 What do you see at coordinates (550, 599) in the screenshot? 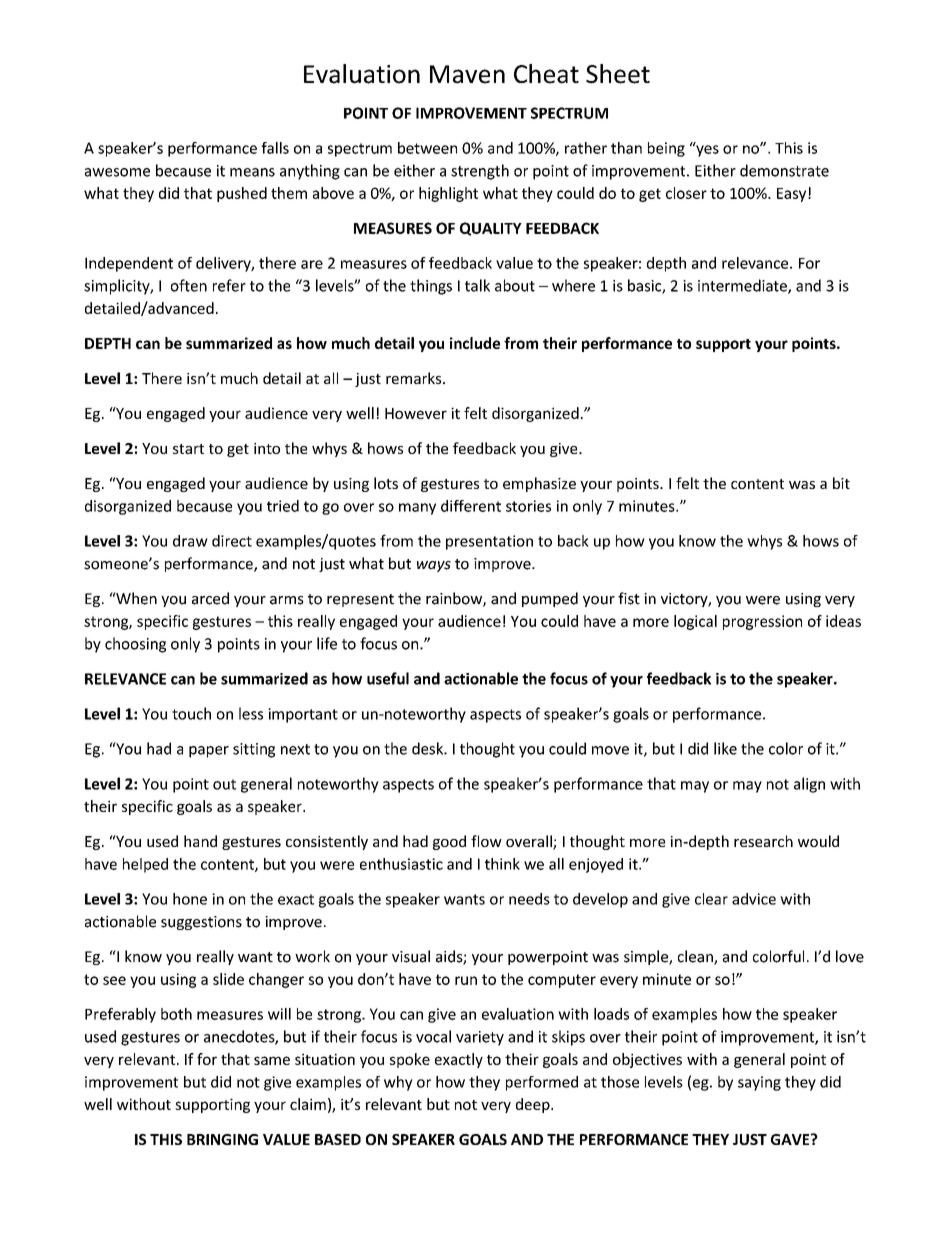
I see `pumped` at bounding box center [550, 599].
